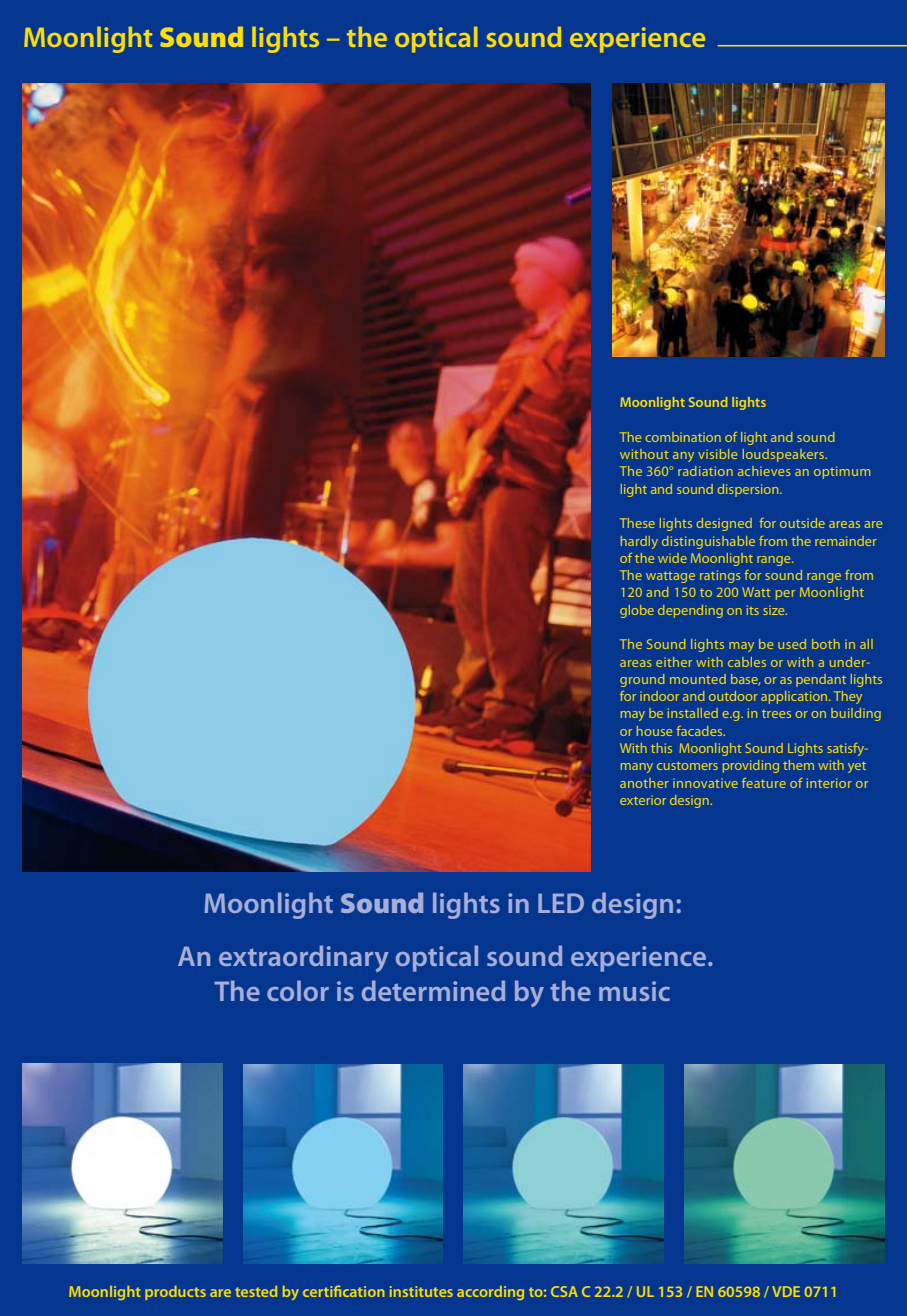 This document has height=1316, width=907. Describe the element at coordinates (764, 783) in the document. I see `feature` at that location.
